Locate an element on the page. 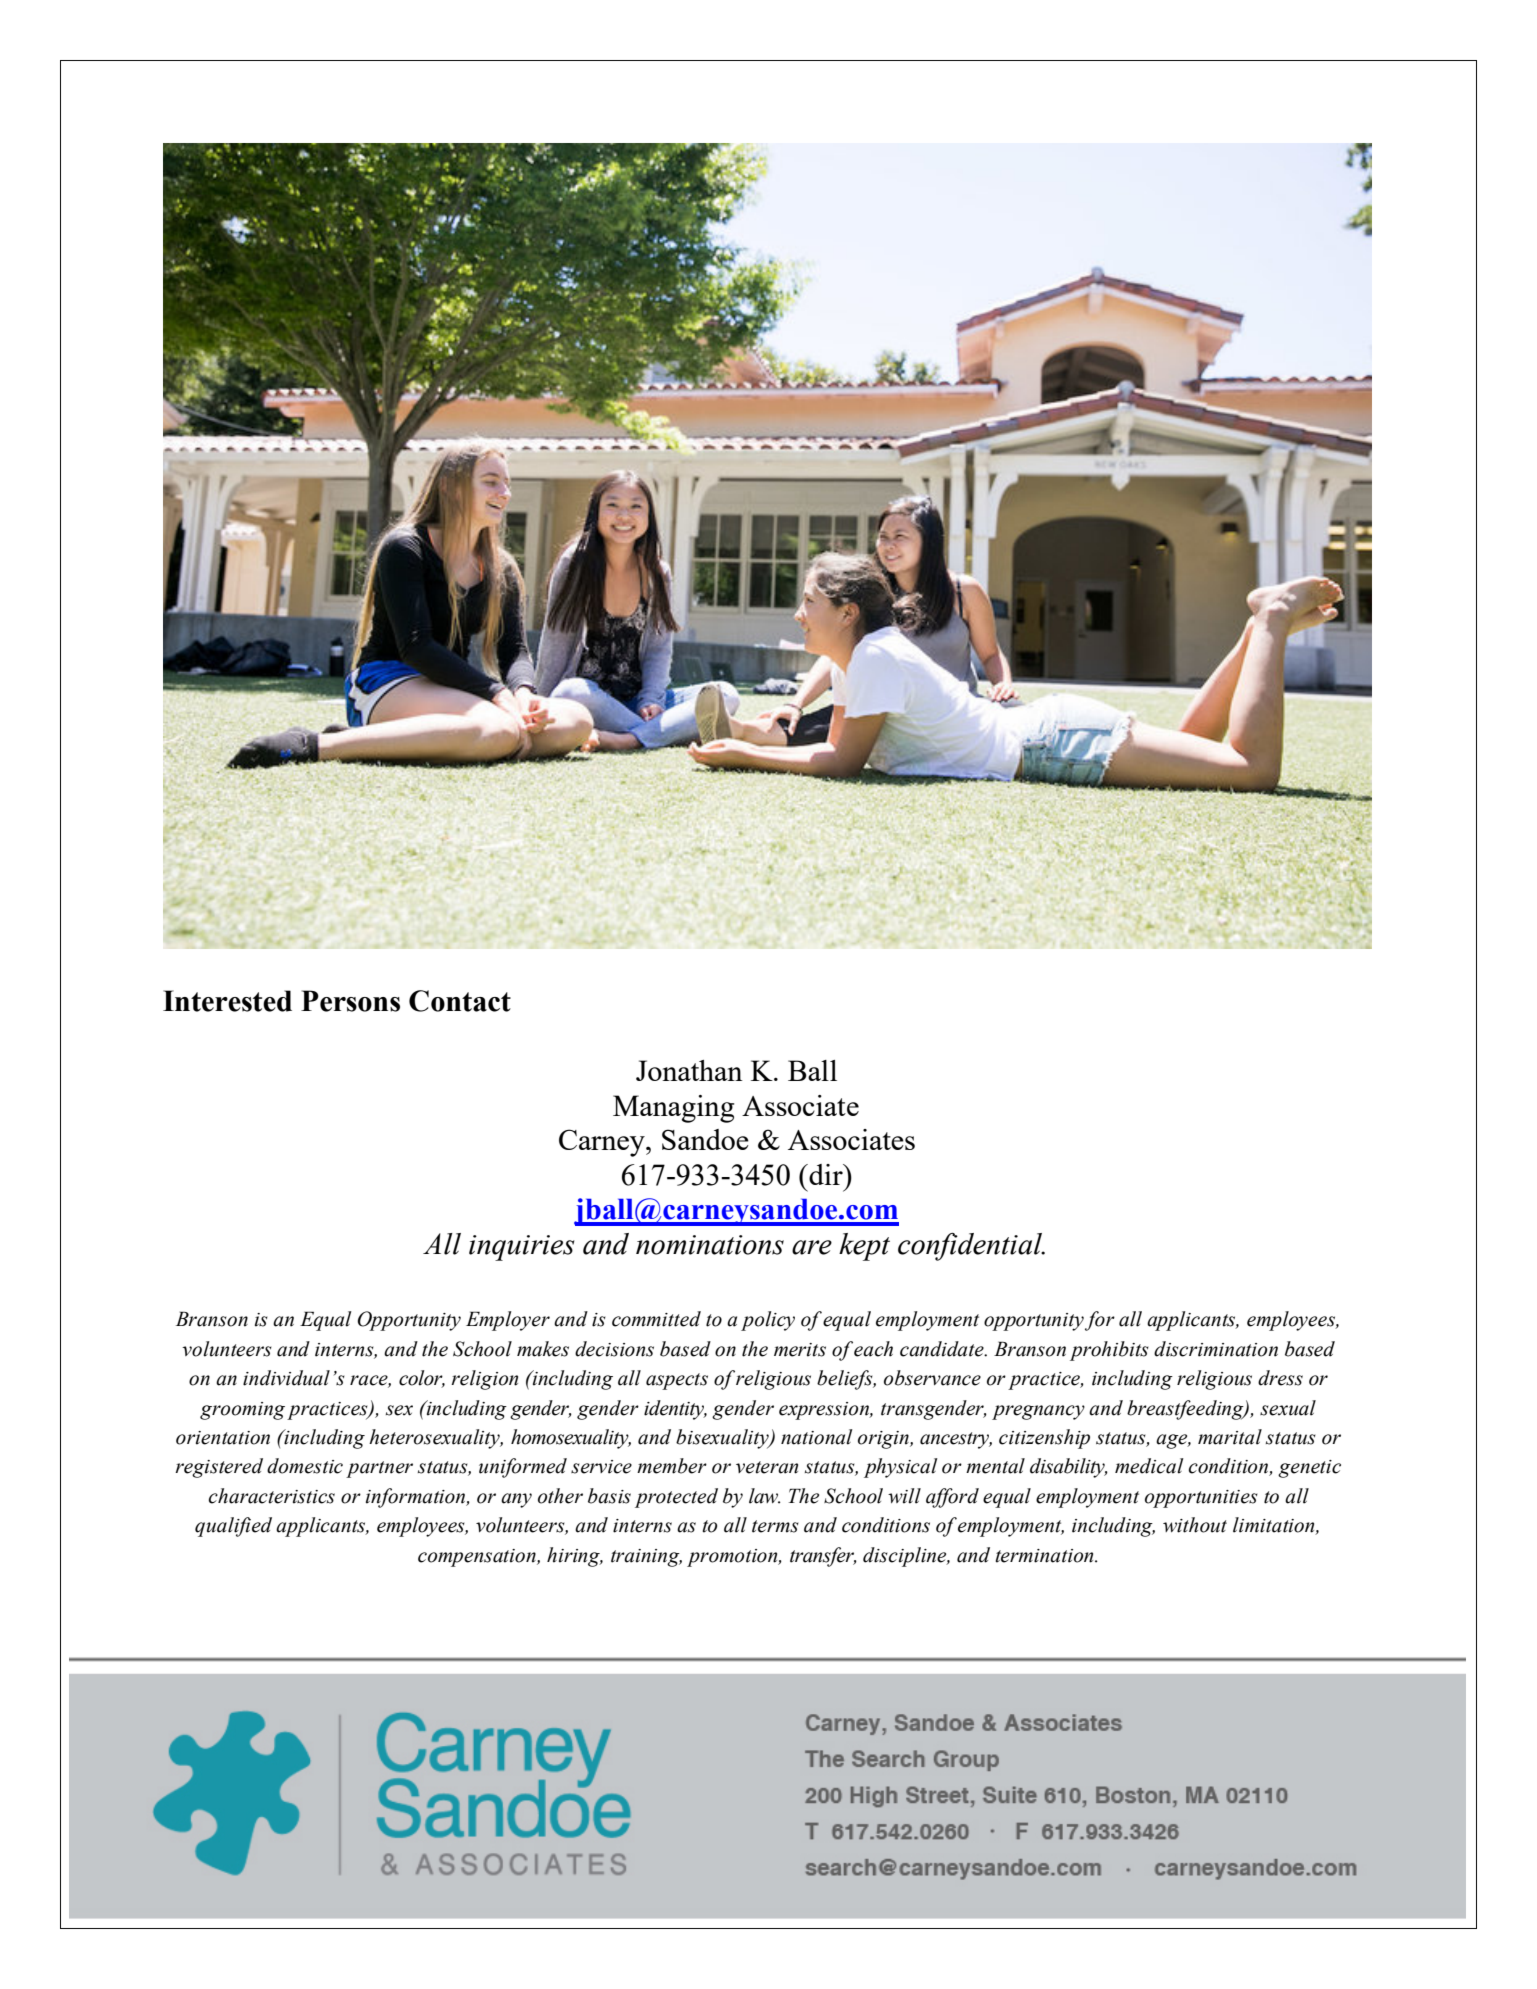 This page has height=1989, width=1537. confidential is located at coordinates (971, 1247).
